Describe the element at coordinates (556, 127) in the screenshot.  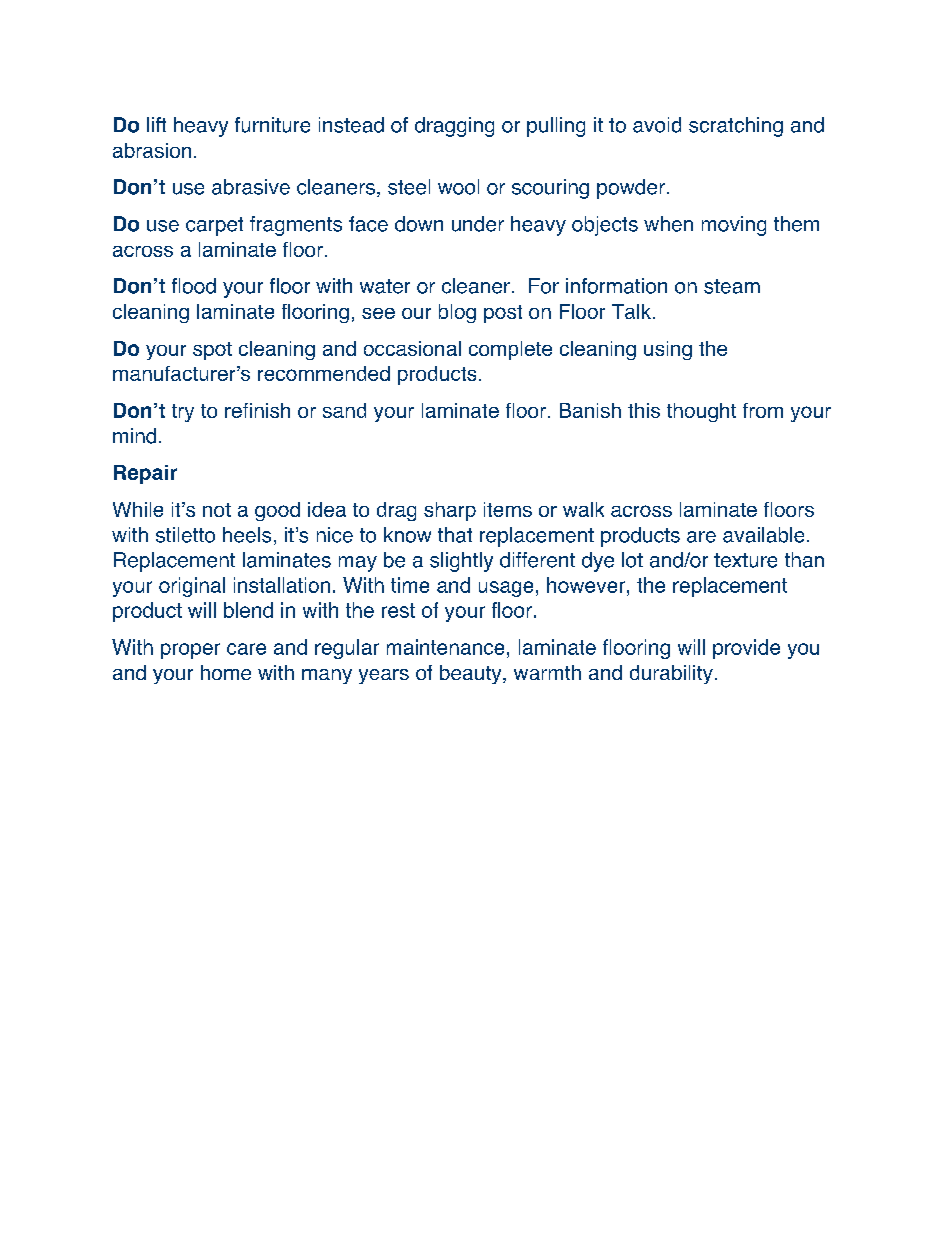
I see `pulling` at that location.
